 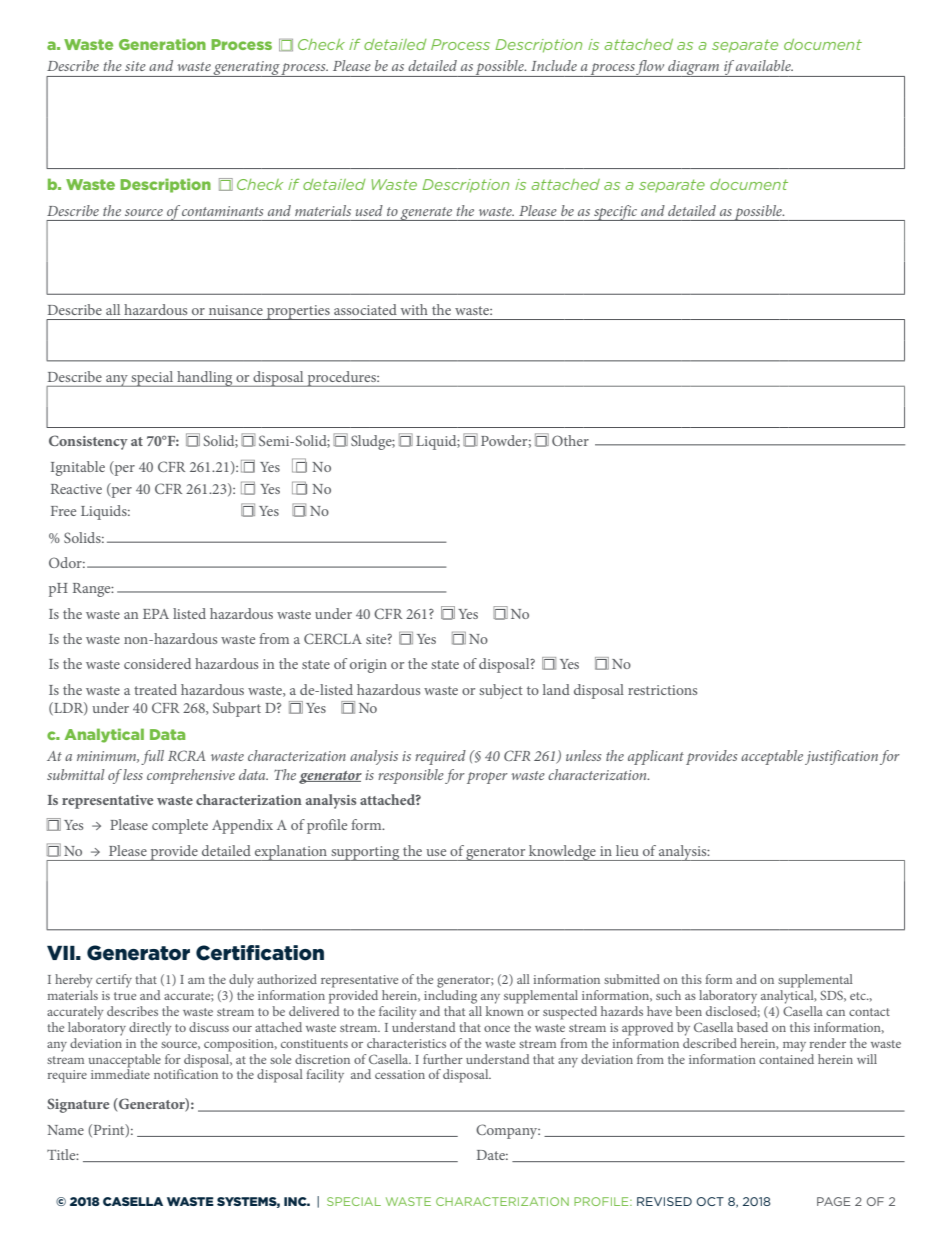 What do you see at coordinates (662, 690) in the screenshot?
I see `restrictions` at bounding box center [662, 690].
